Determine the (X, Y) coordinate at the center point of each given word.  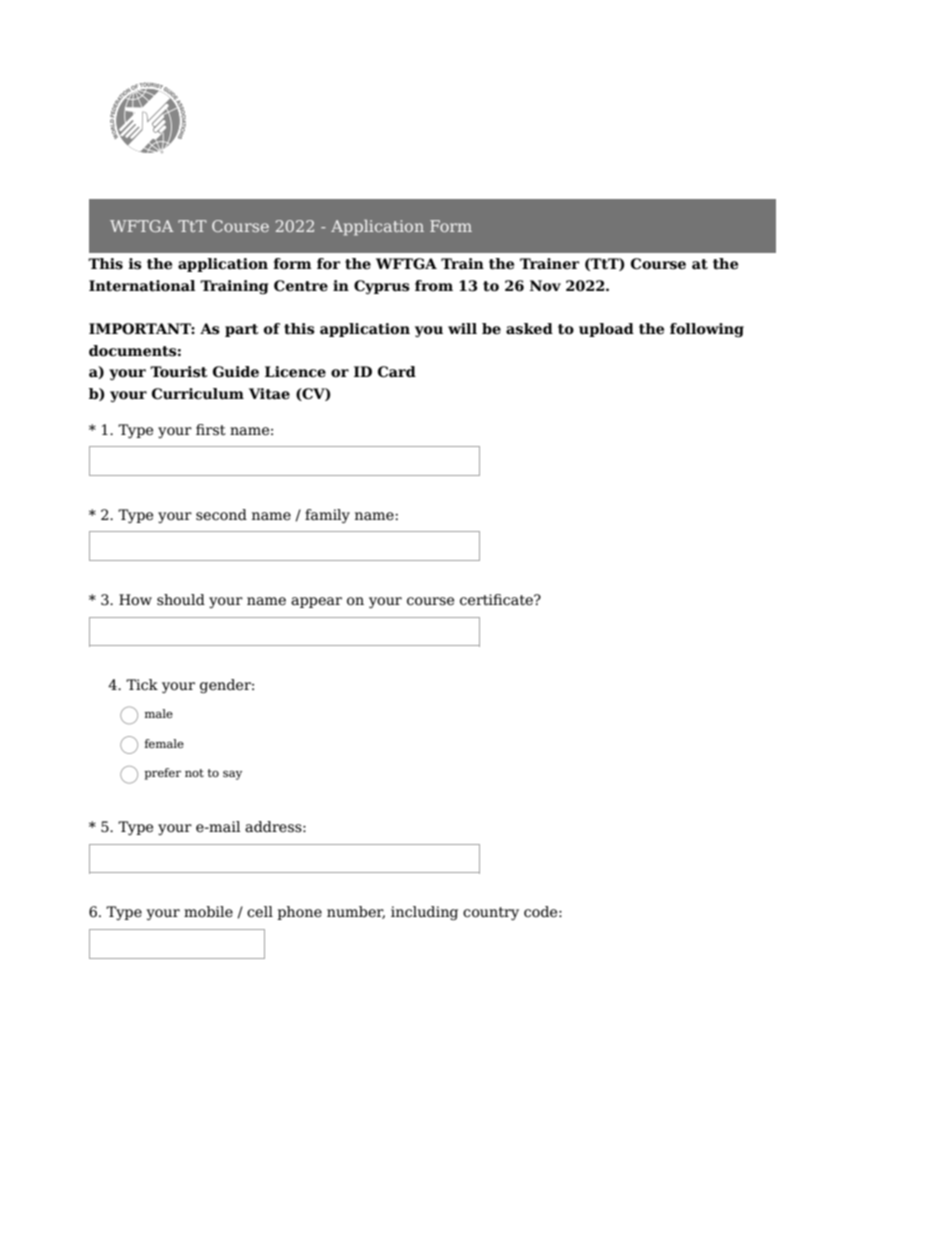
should (181, 600)
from (434, 286)
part (242, 330)
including (424, 913)
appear (316, 602)
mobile (208, 911)
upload (606, 330)
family (327, 516)
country (491, 913)
